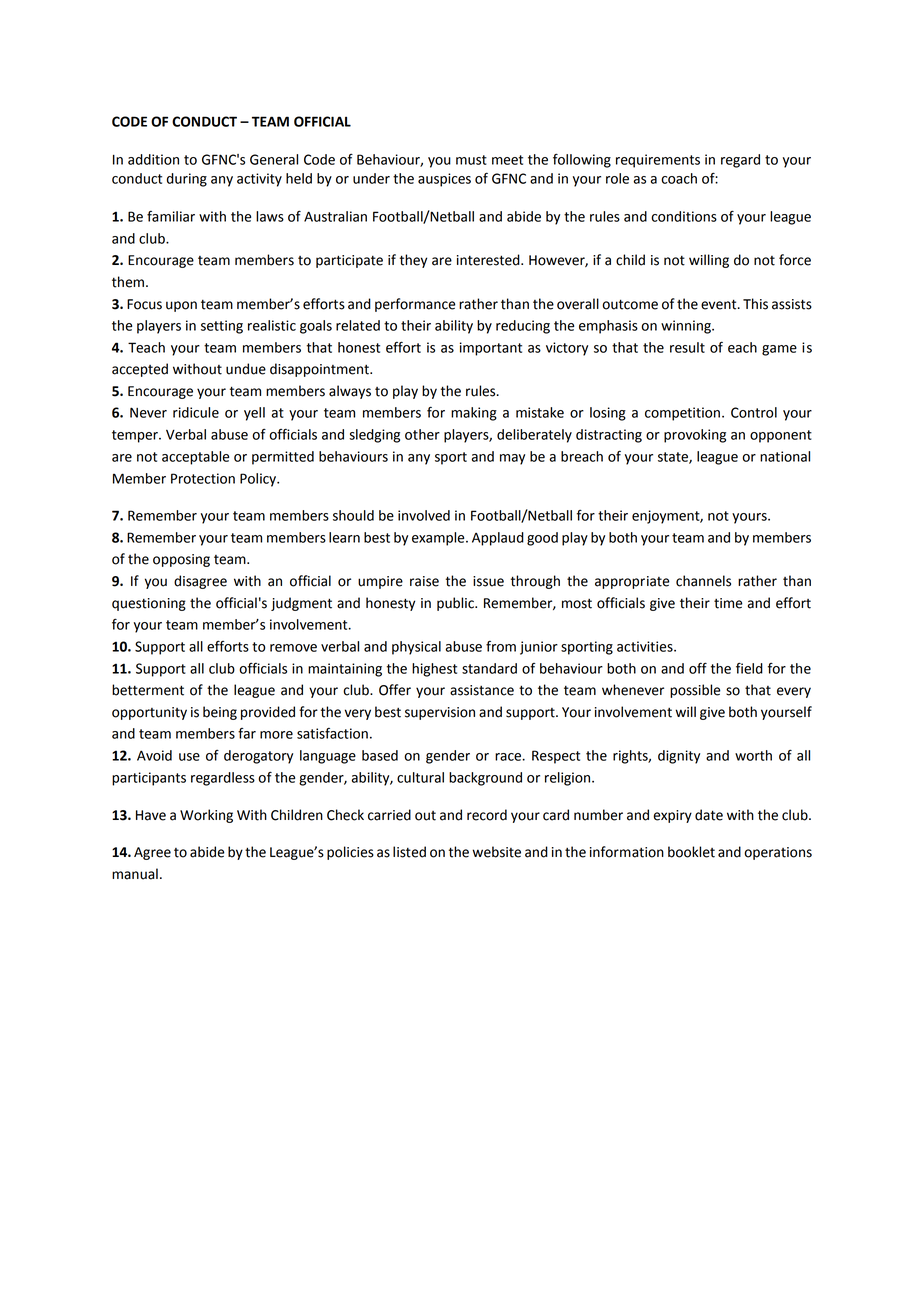 The height and width of the document is (1308, 924). What do you see at coordinates (444, 180) in the document?
I see `auspices` at bounding box center [444, 180].
